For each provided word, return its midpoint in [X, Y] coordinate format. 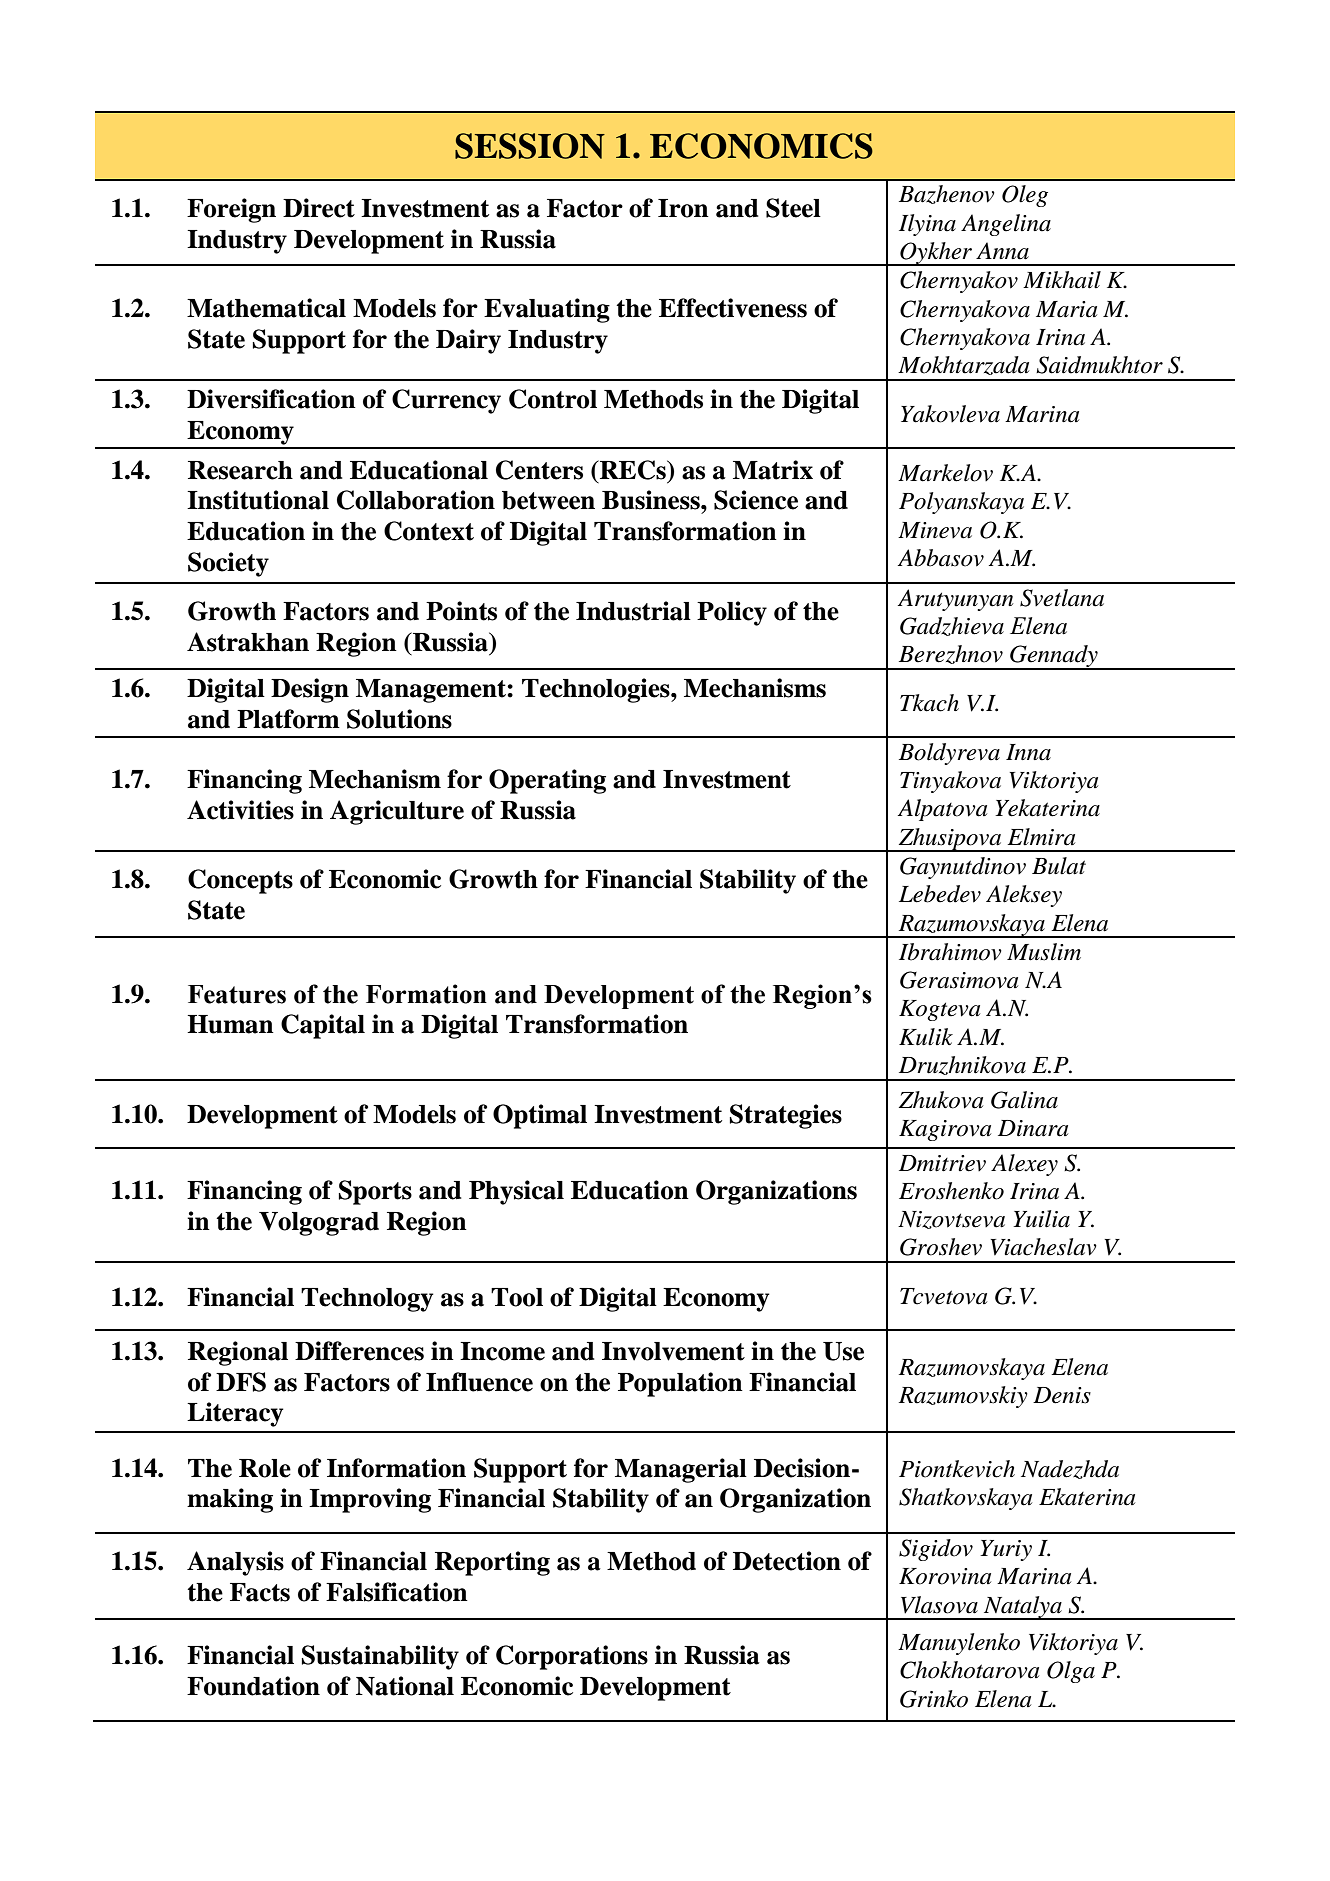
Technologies [597, 690]
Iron [683, 208]
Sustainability [380, 1657]
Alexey [1024, 1165]
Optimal [540, 1116]
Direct [319, 208]
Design [310, 690]
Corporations [572, 1657]
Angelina [1006, 225]
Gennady [1054, 657]
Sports [375, 1192]
